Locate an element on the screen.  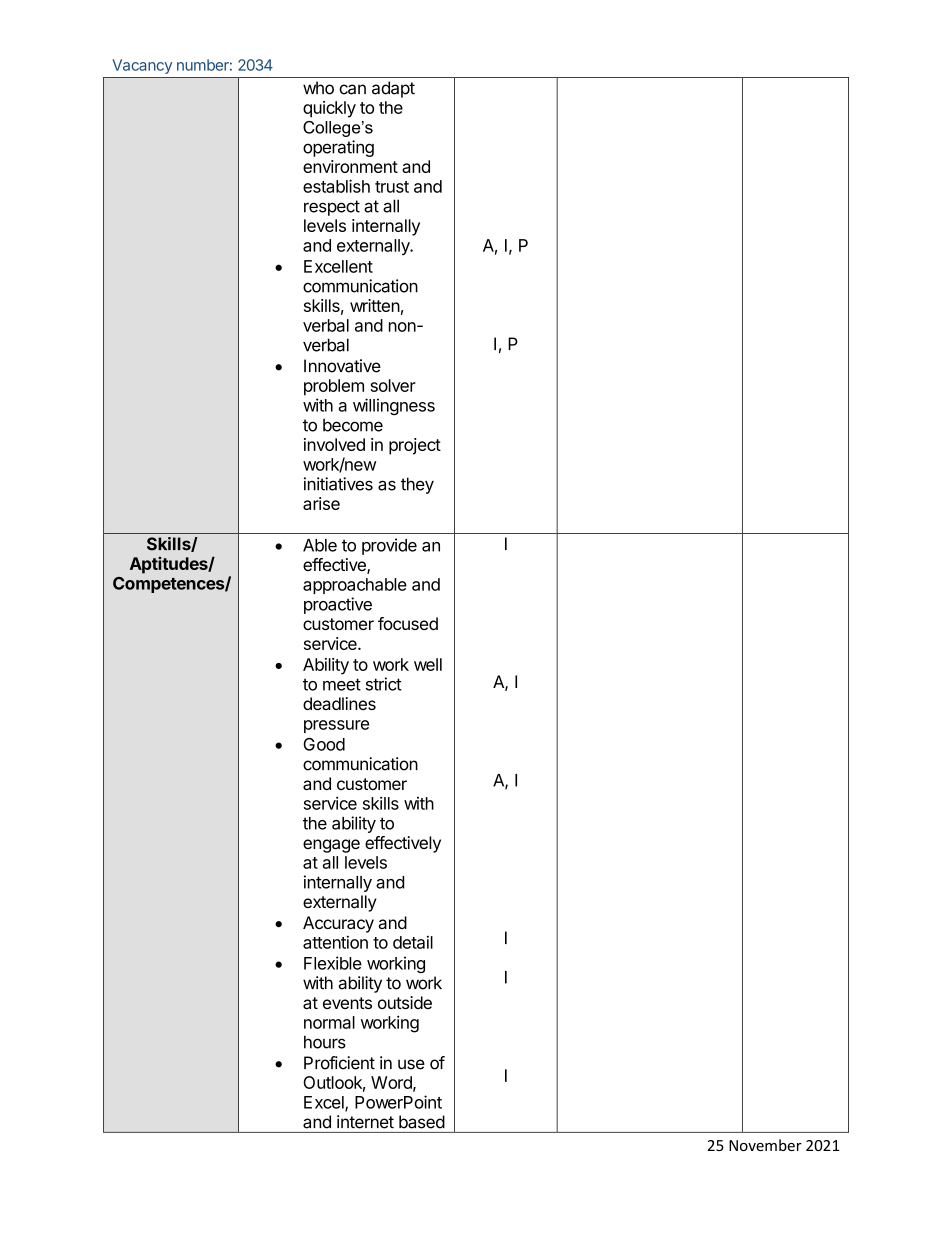
proactive is located at coordinates (338, 605).
